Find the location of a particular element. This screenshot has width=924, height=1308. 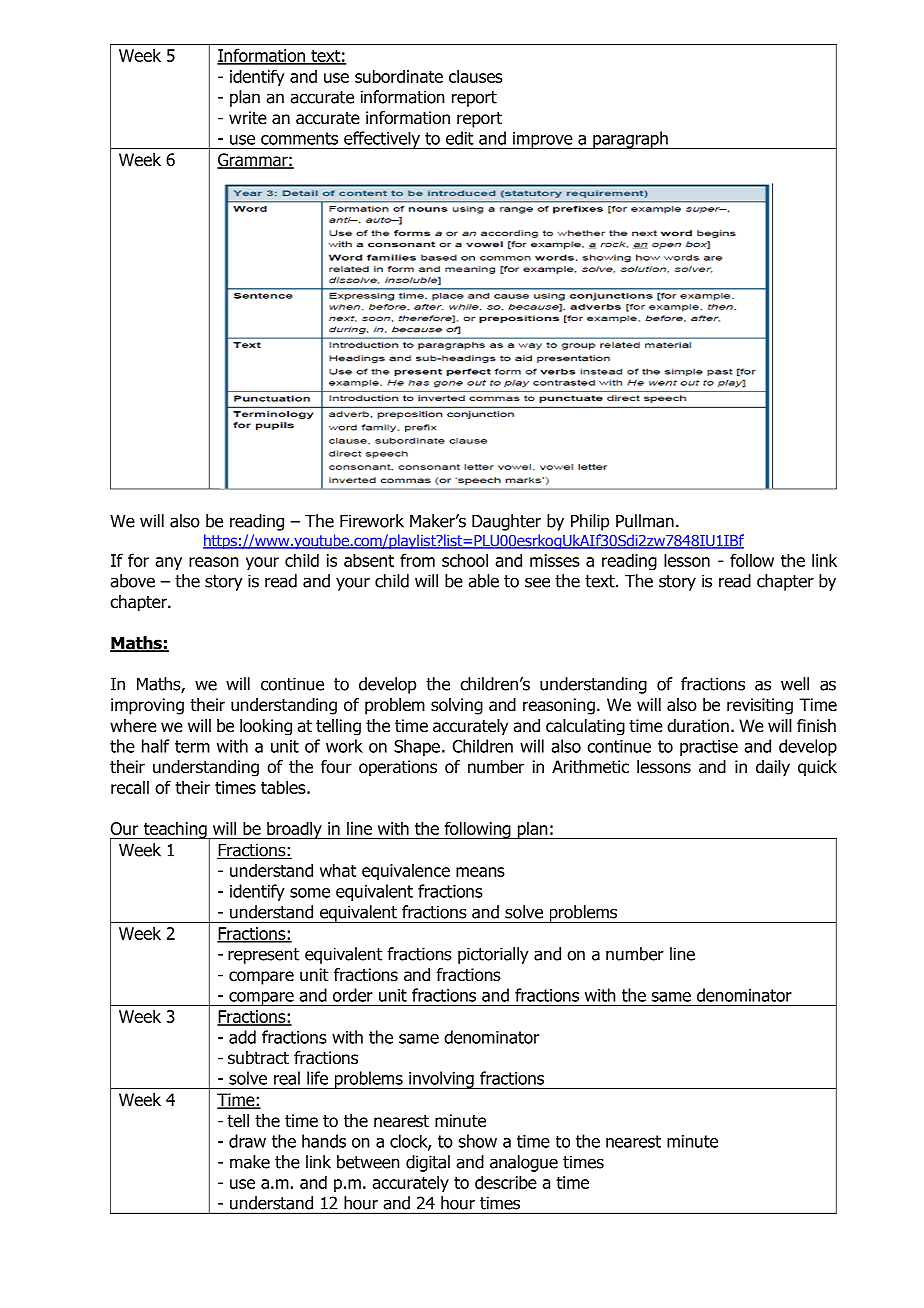

practise is located at coordinates (709, 748).
